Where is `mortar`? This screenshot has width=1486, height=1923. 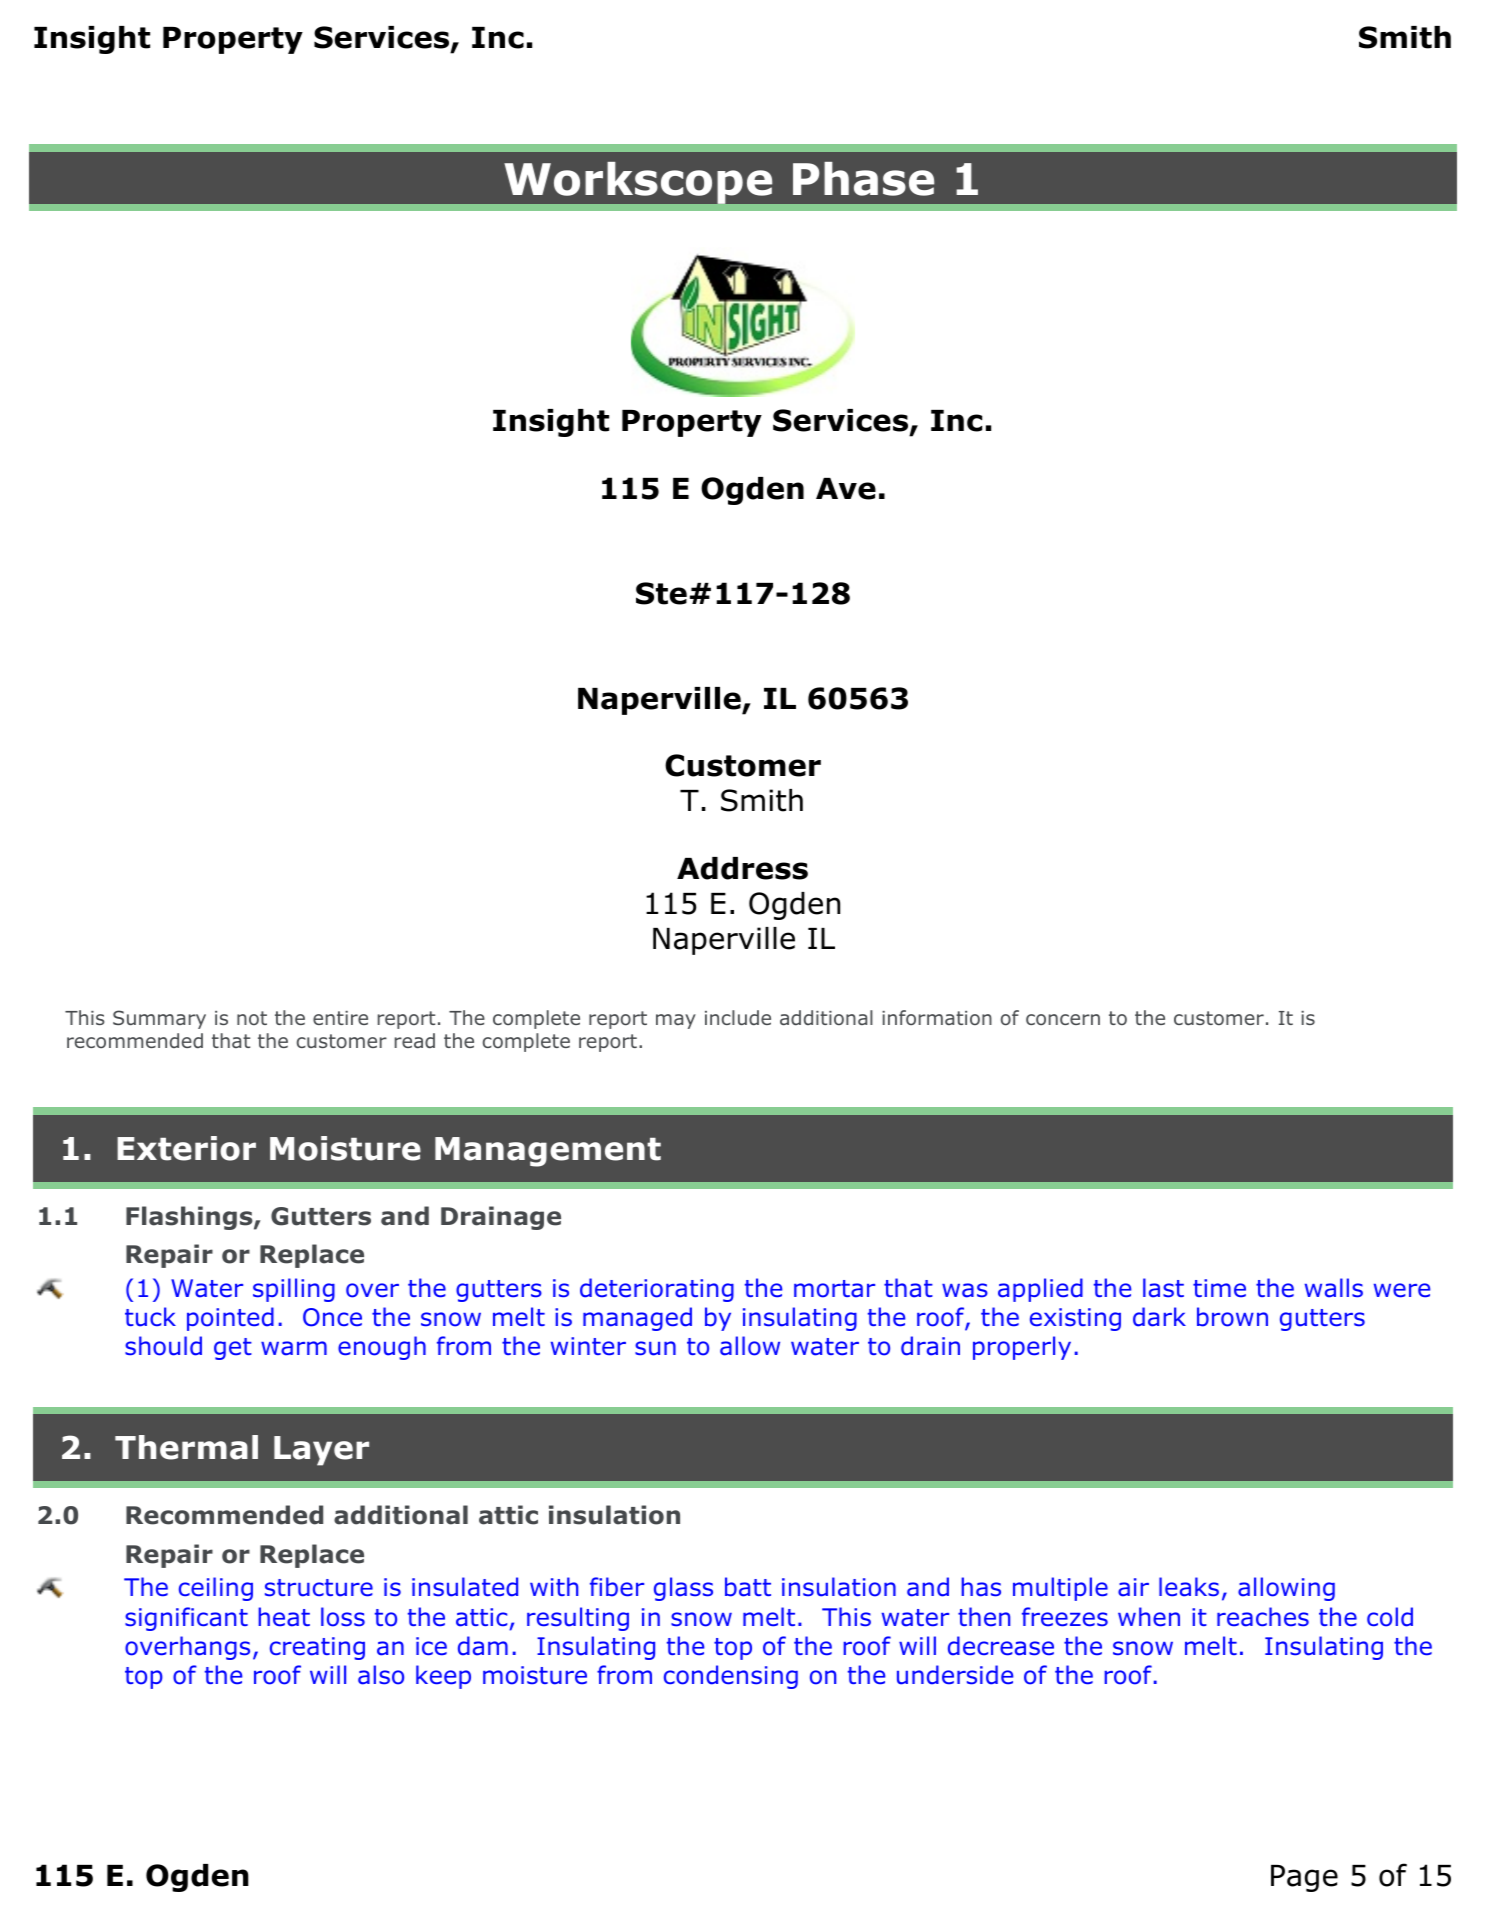 mortar is located at coordinates (834, 1289).
